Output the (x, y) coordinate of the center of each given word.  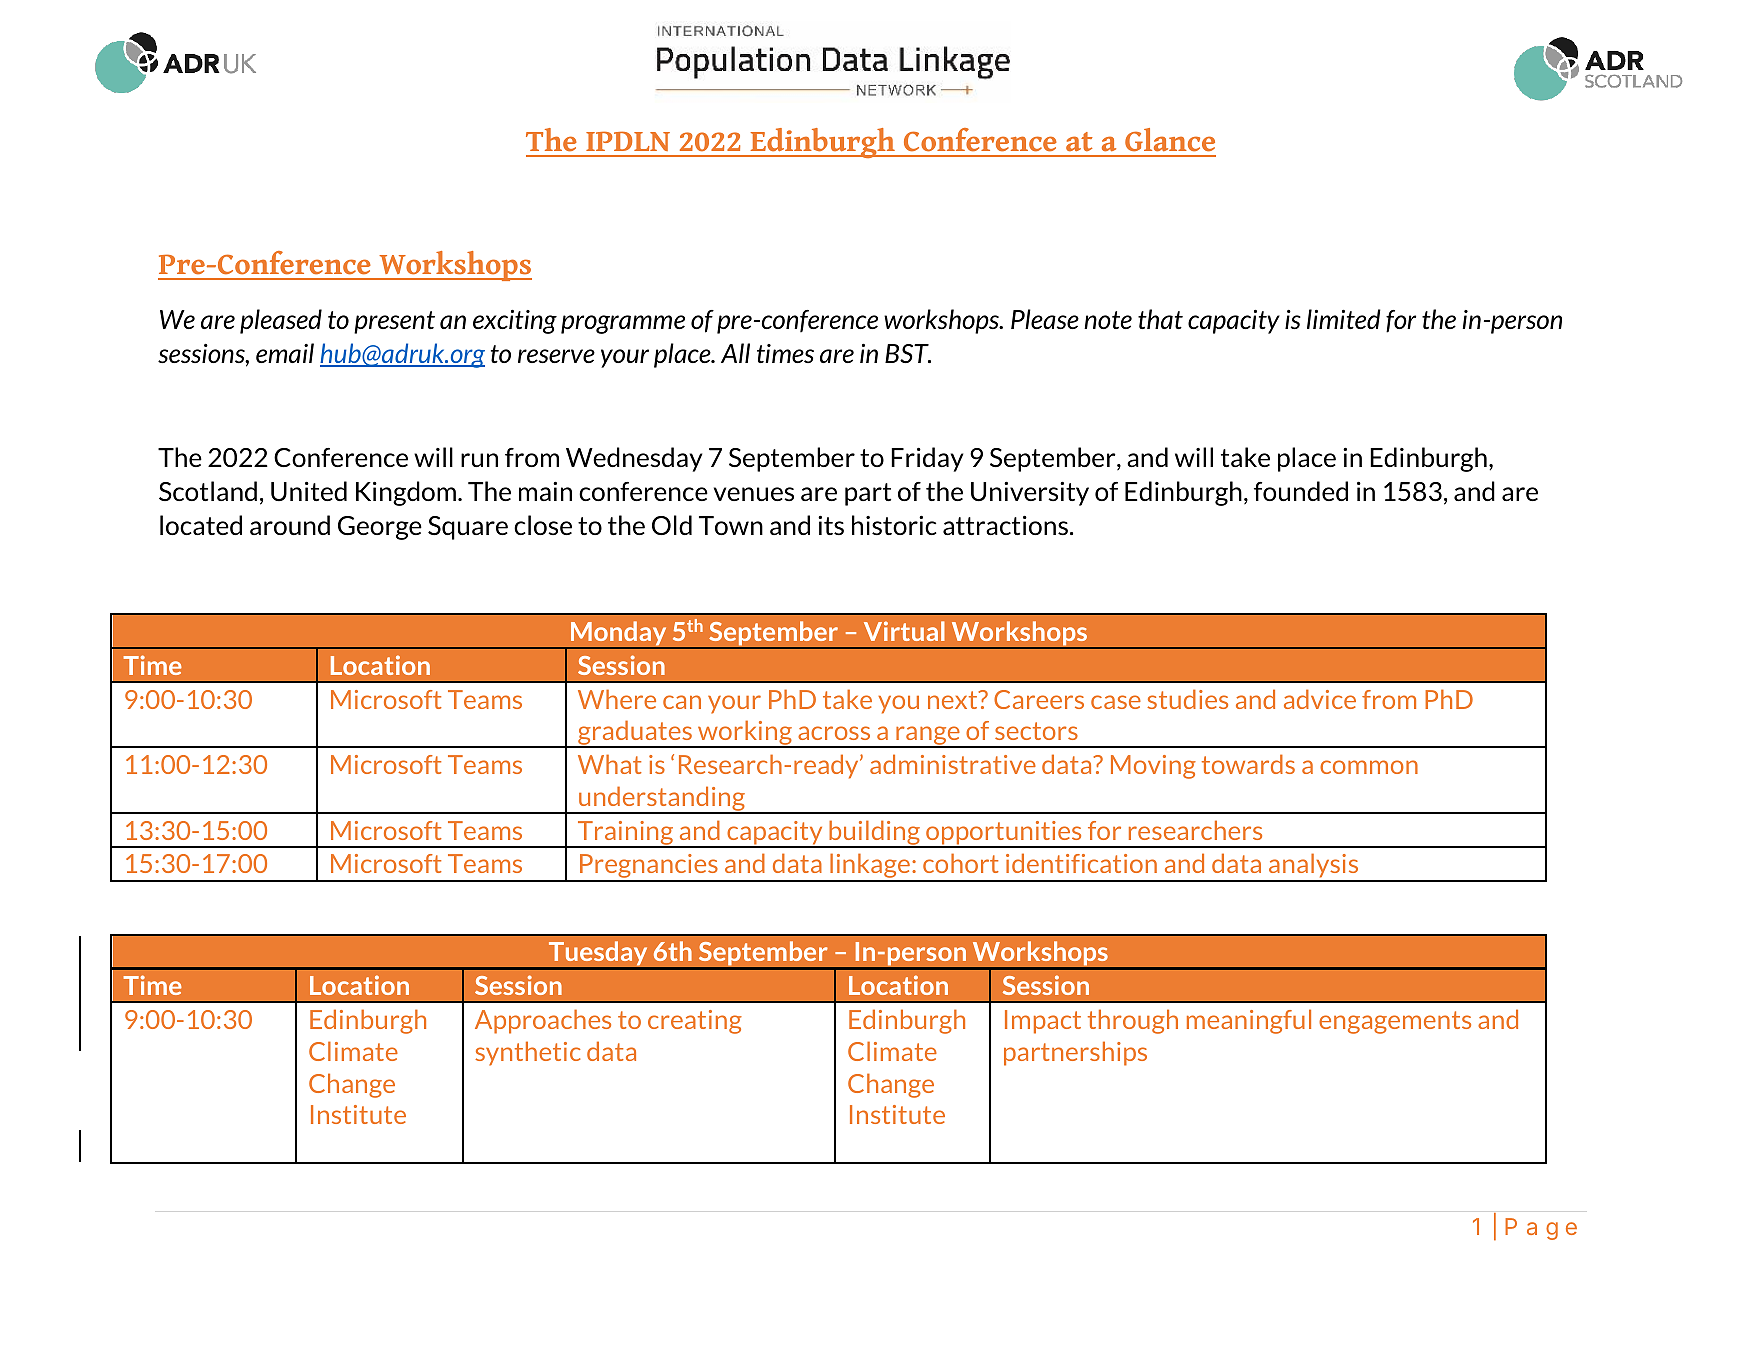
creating (695, 1022)
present (394, 322)
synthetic (527, 1053)
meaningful (1249, 1021)
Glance (1170, 140)
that (1160, 319)
